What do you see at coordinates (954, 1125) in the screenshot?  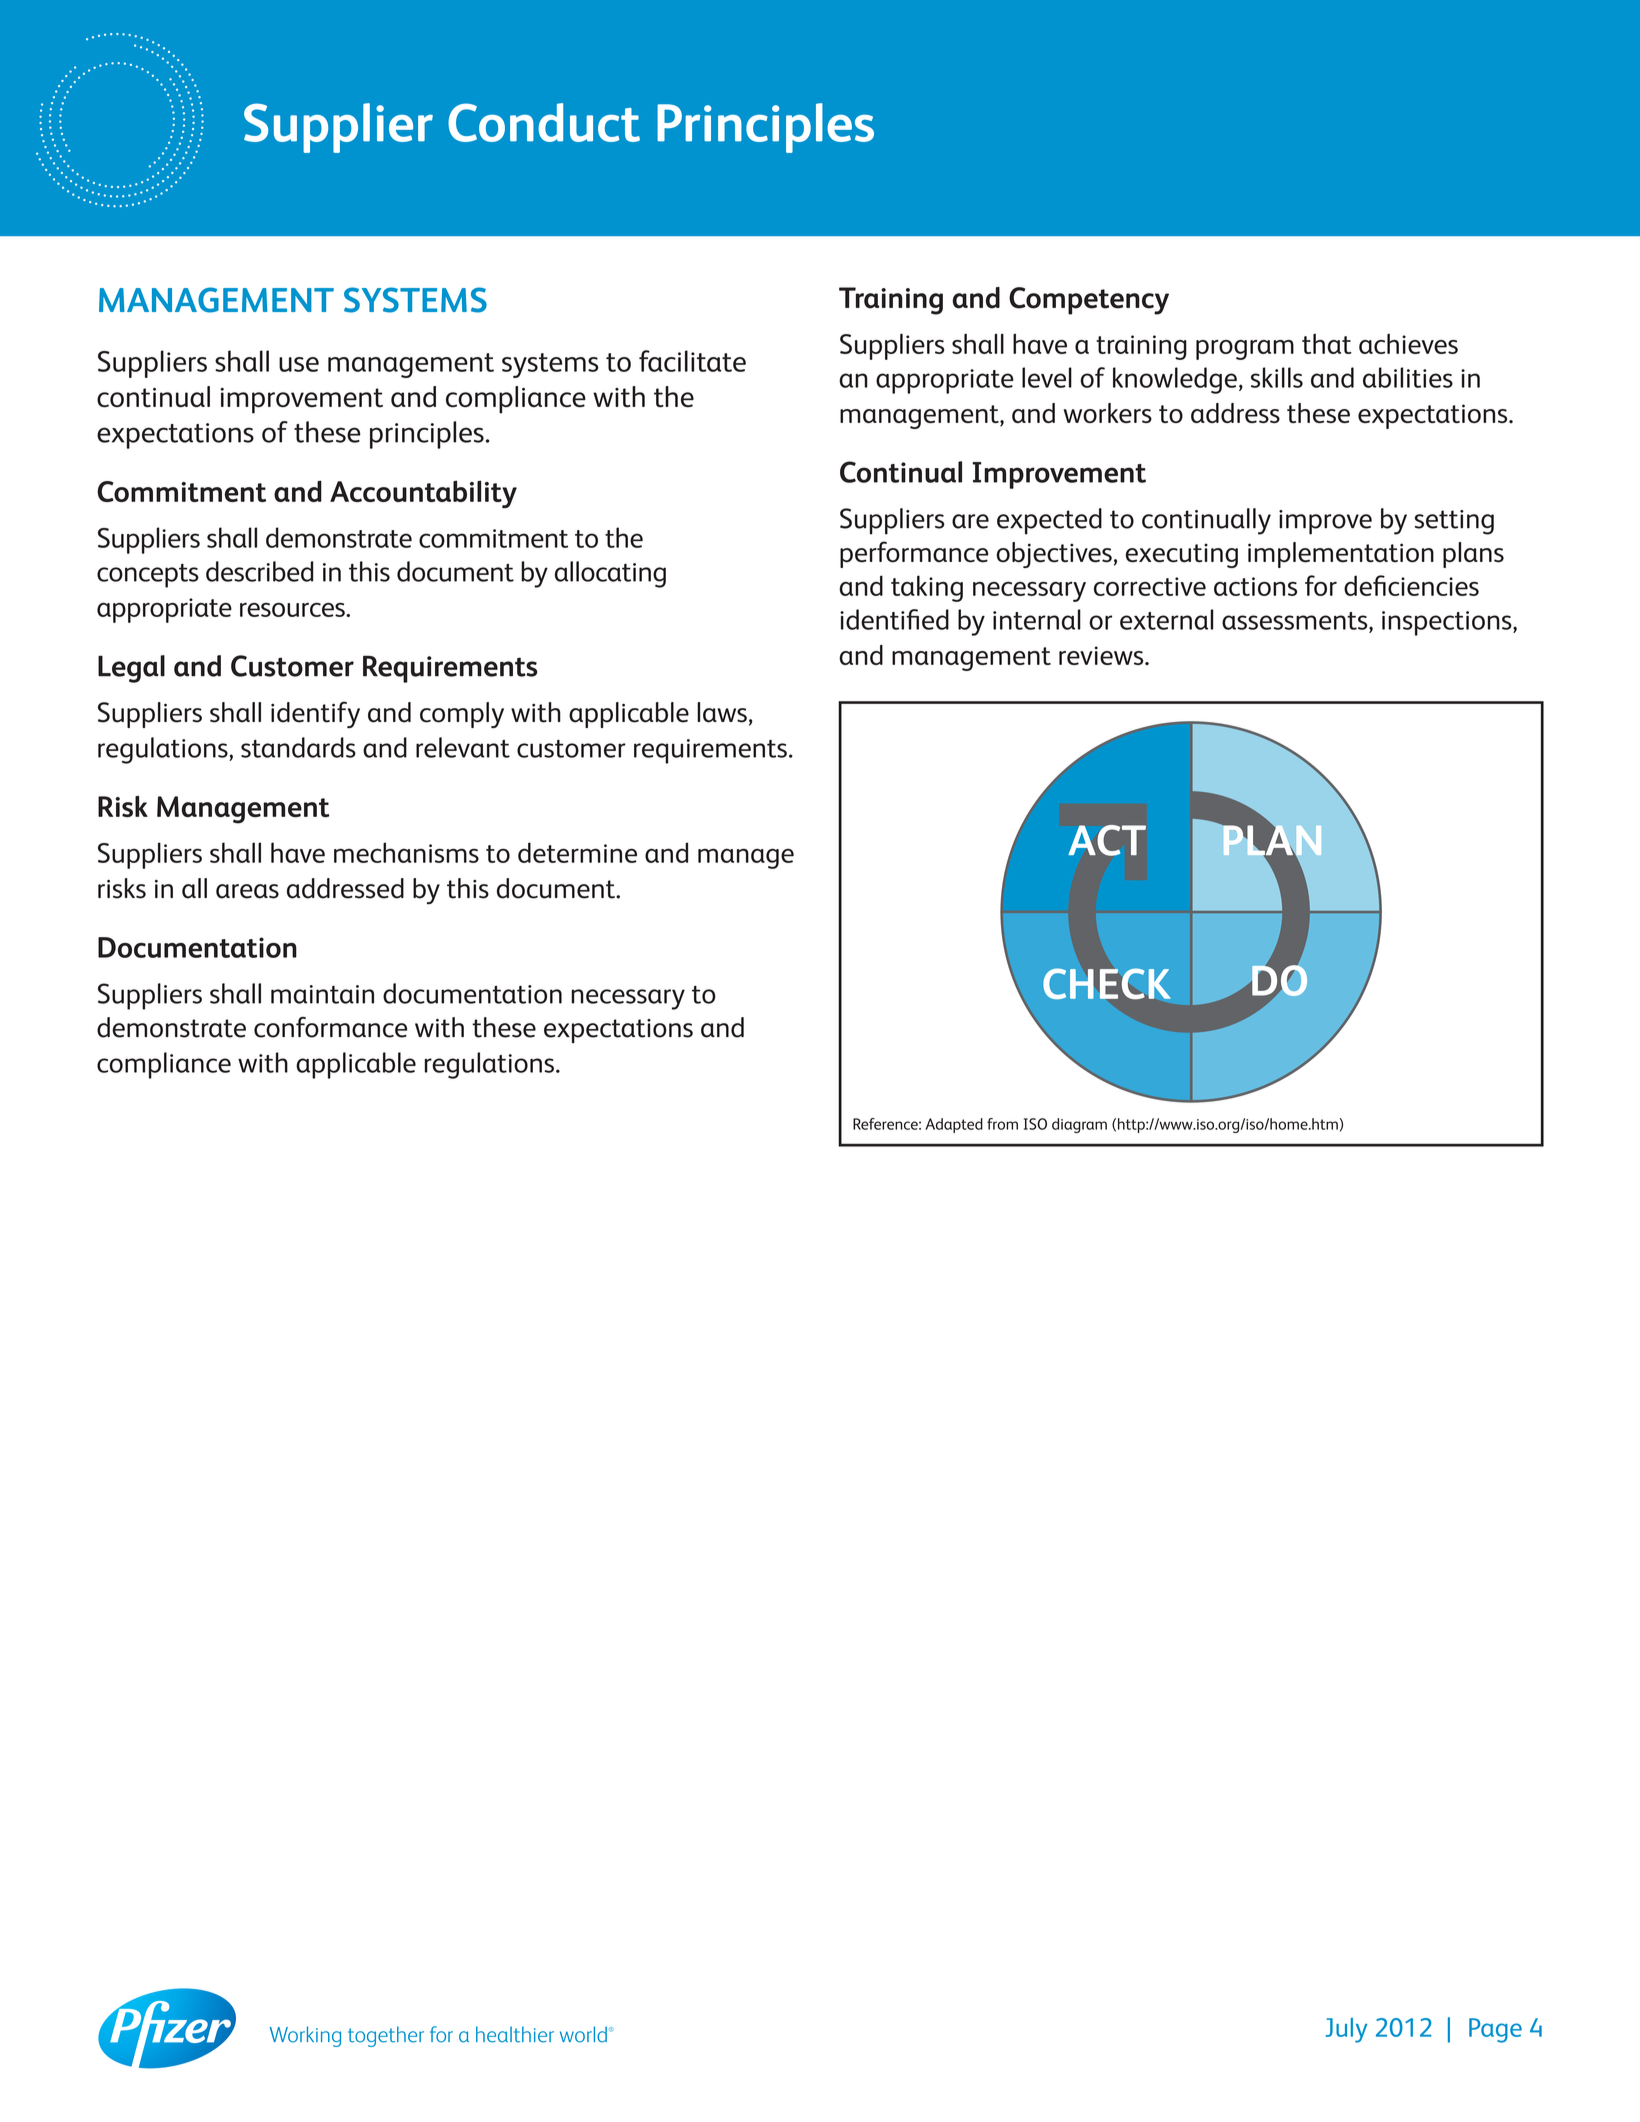 I see `Adapted` at bounding box center [954, 1125].
